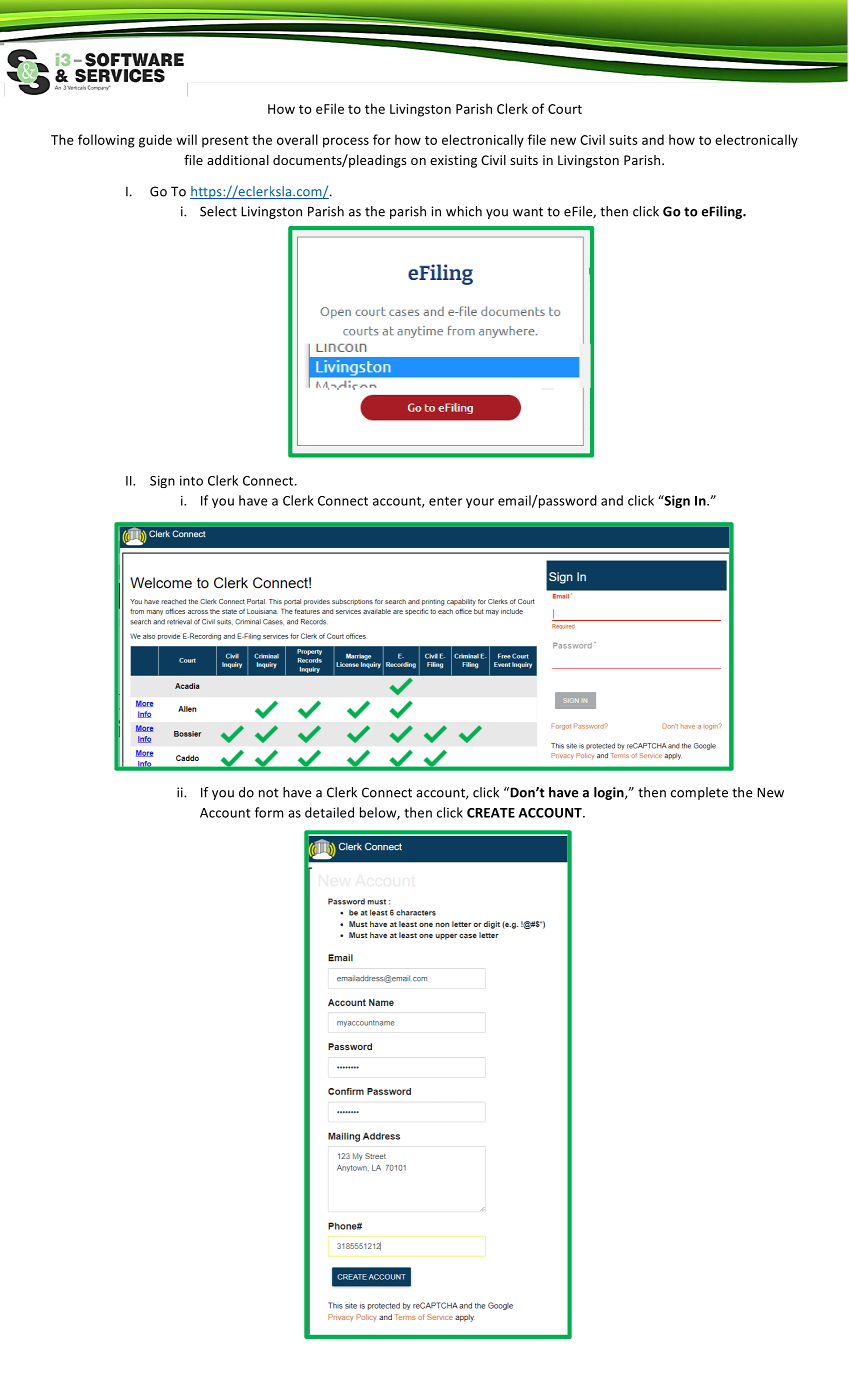 The height and width of the page is (1400, 849). Describe the element at coordinates (491, 813) in the page. I see `CREATE` at that location.
